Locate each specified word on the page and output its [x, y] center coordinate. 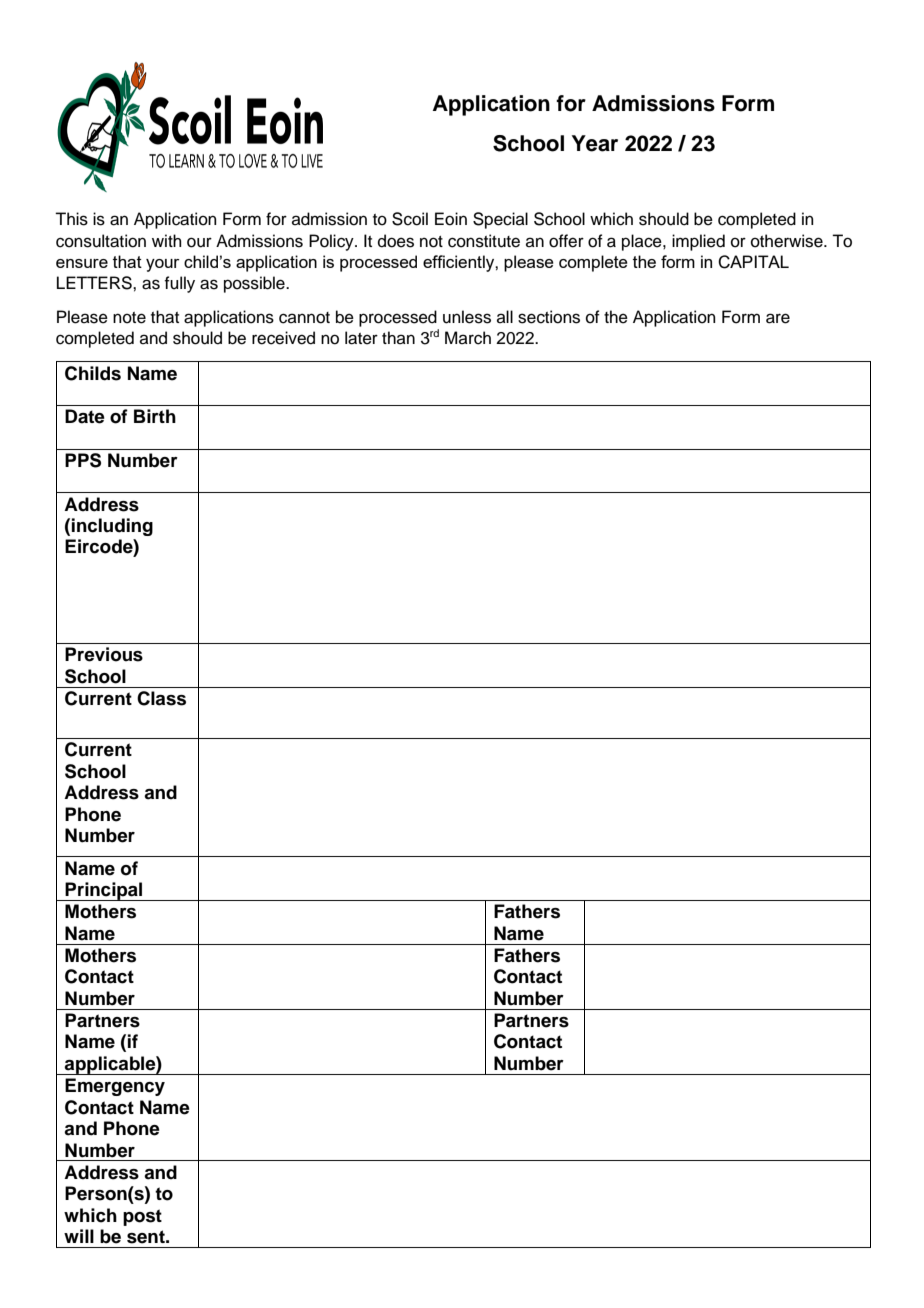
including [112, 527]
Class [161, 698]
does [396, 241]
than [398, 337]
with [167, 240]
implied [698, 242]
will [79, 1236]
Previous [104, 654]
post [142, 1217]
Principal [104, 891]
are [778, 318]
